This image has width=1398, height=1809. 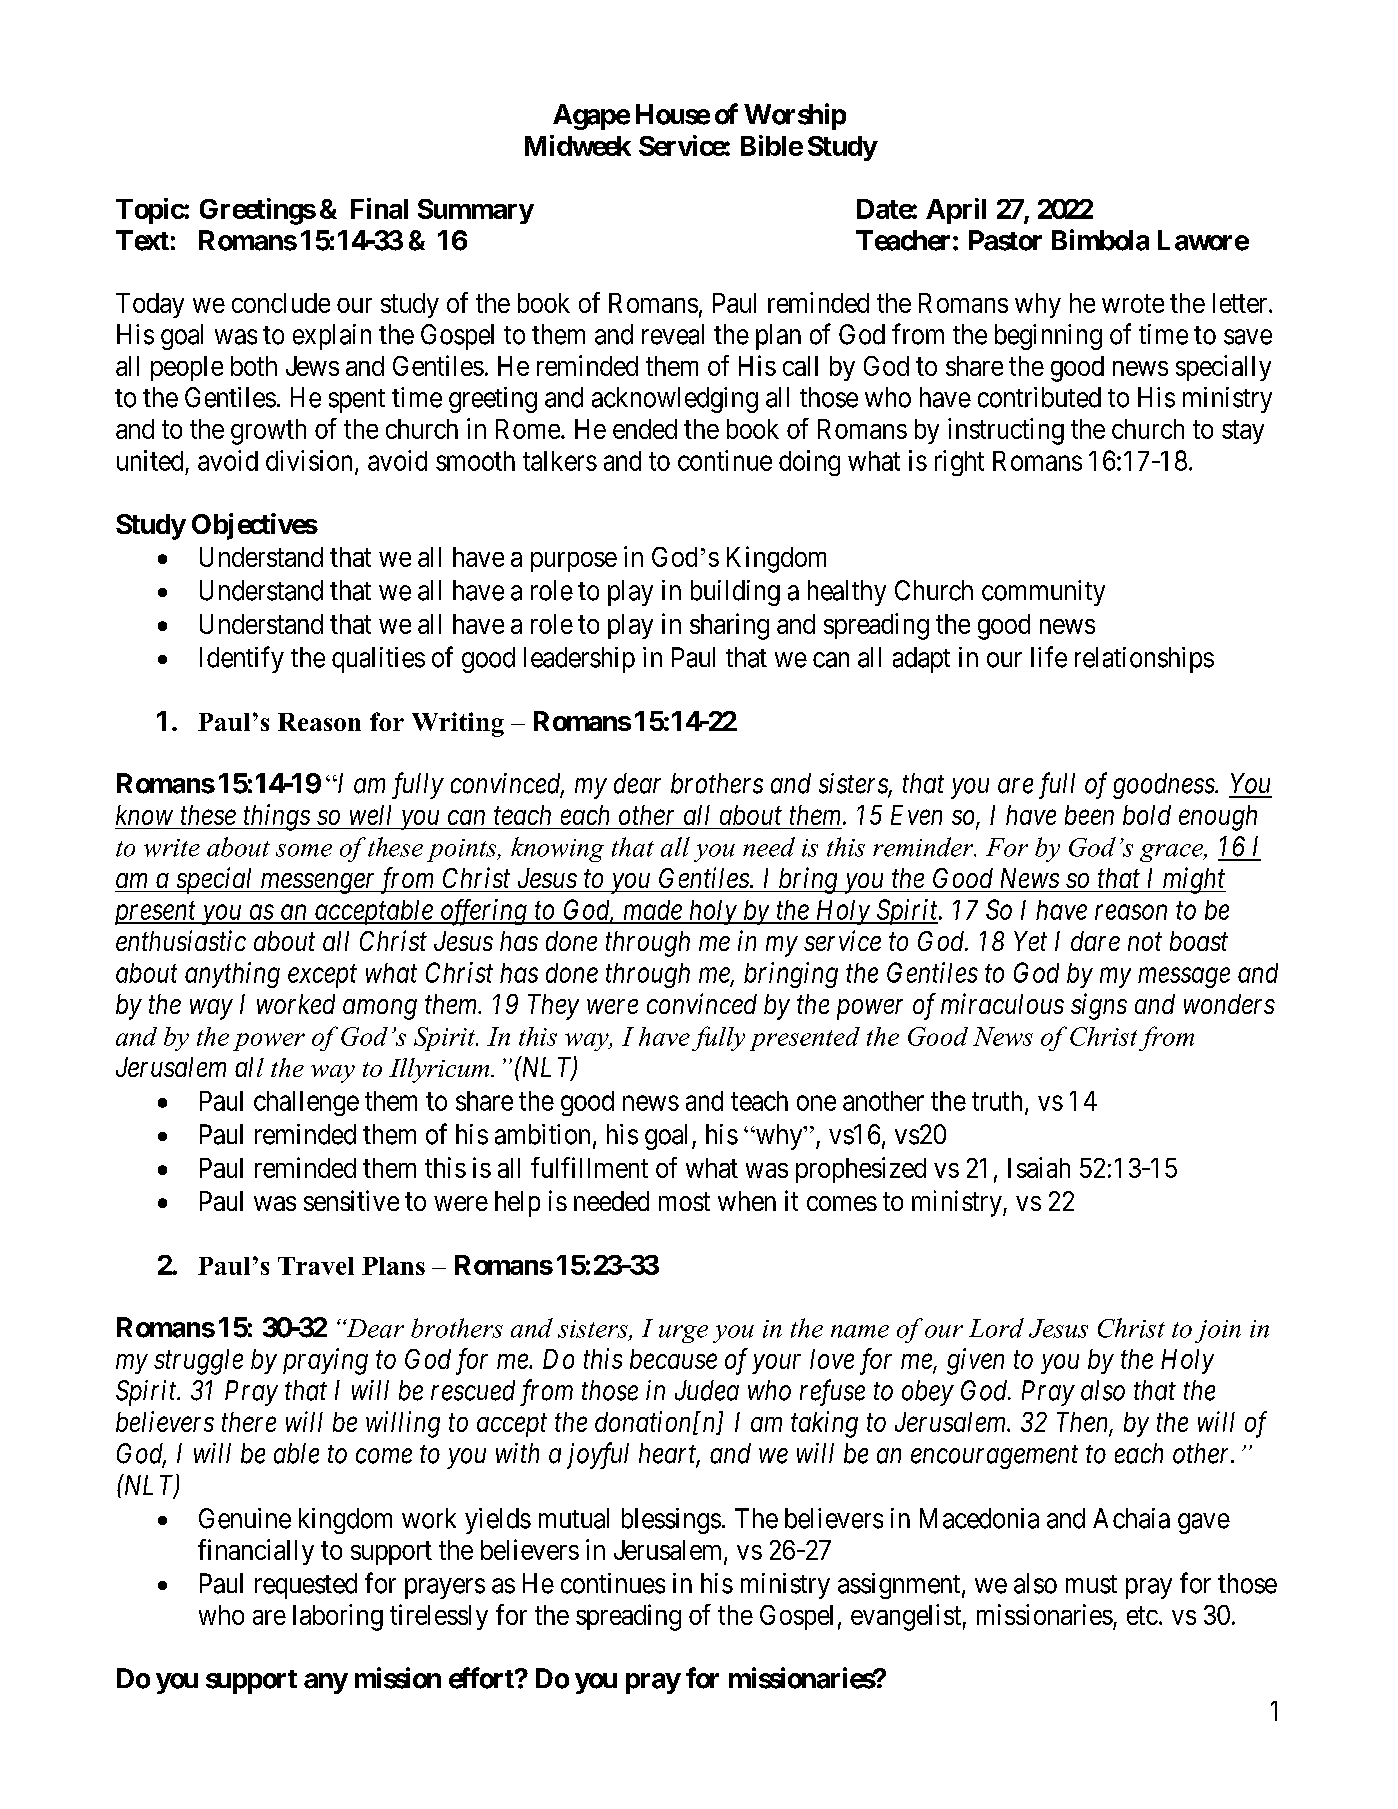 I want to click on Pastor, so click(x=1005, y=240).
